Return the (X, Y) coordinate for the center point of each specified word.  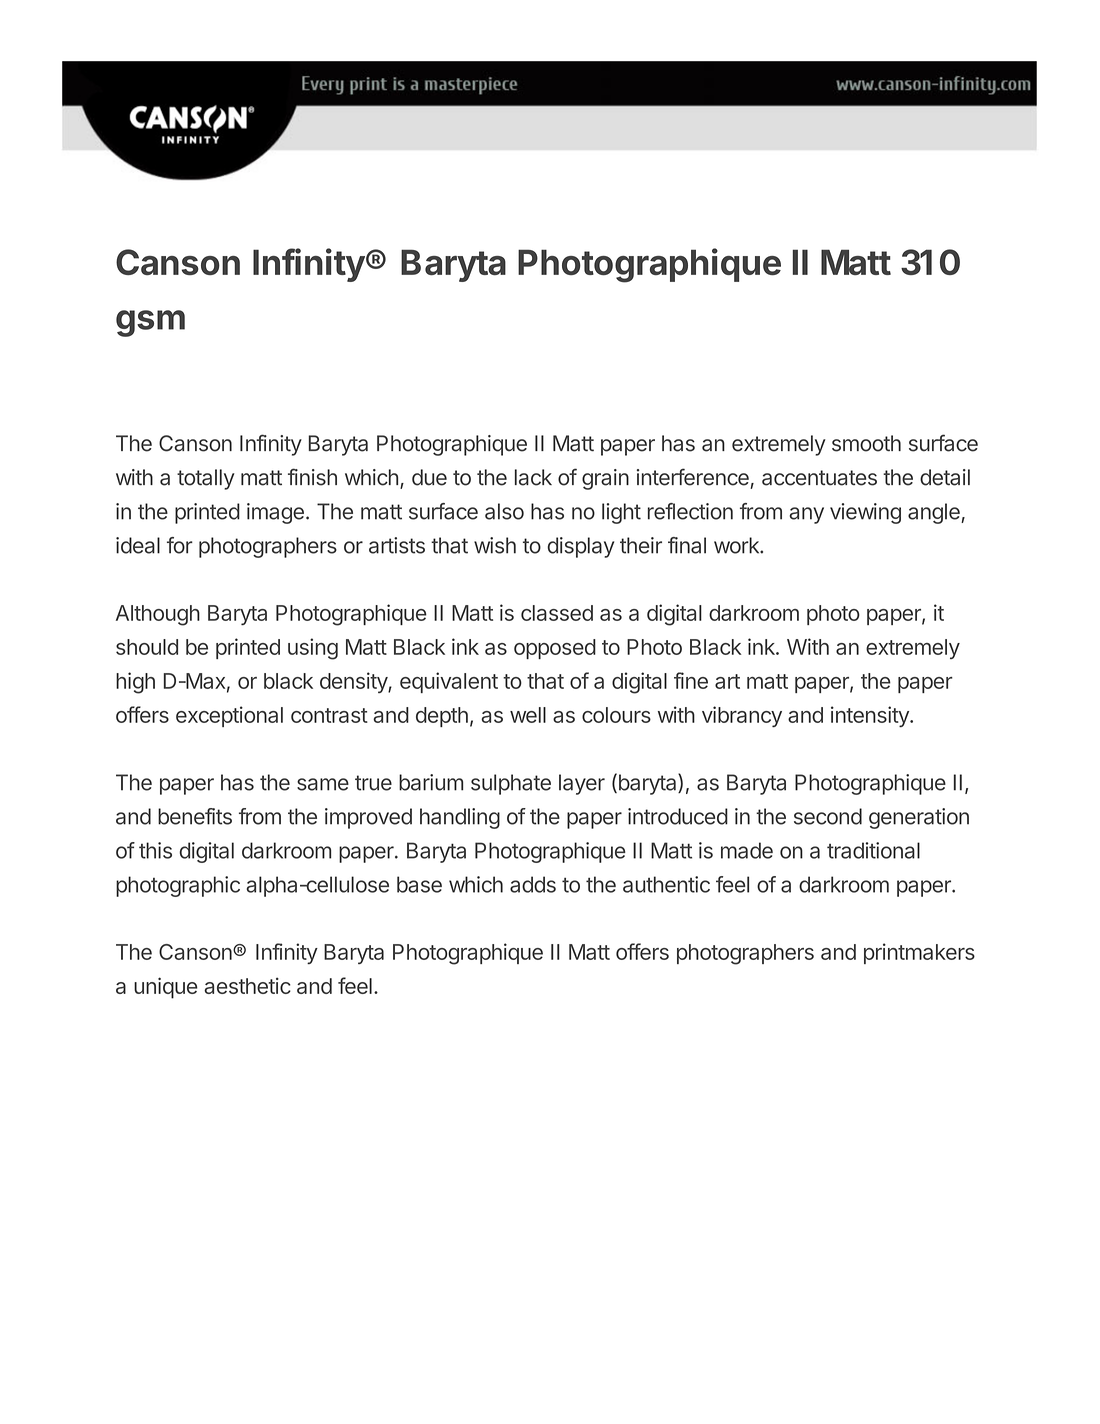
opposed (555, 649)
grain (605, 479)
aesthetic (247, 985)
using (313, 649)
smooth (866, 443)
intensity (871, 716)
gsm (150, 323)
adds (533, 884)
